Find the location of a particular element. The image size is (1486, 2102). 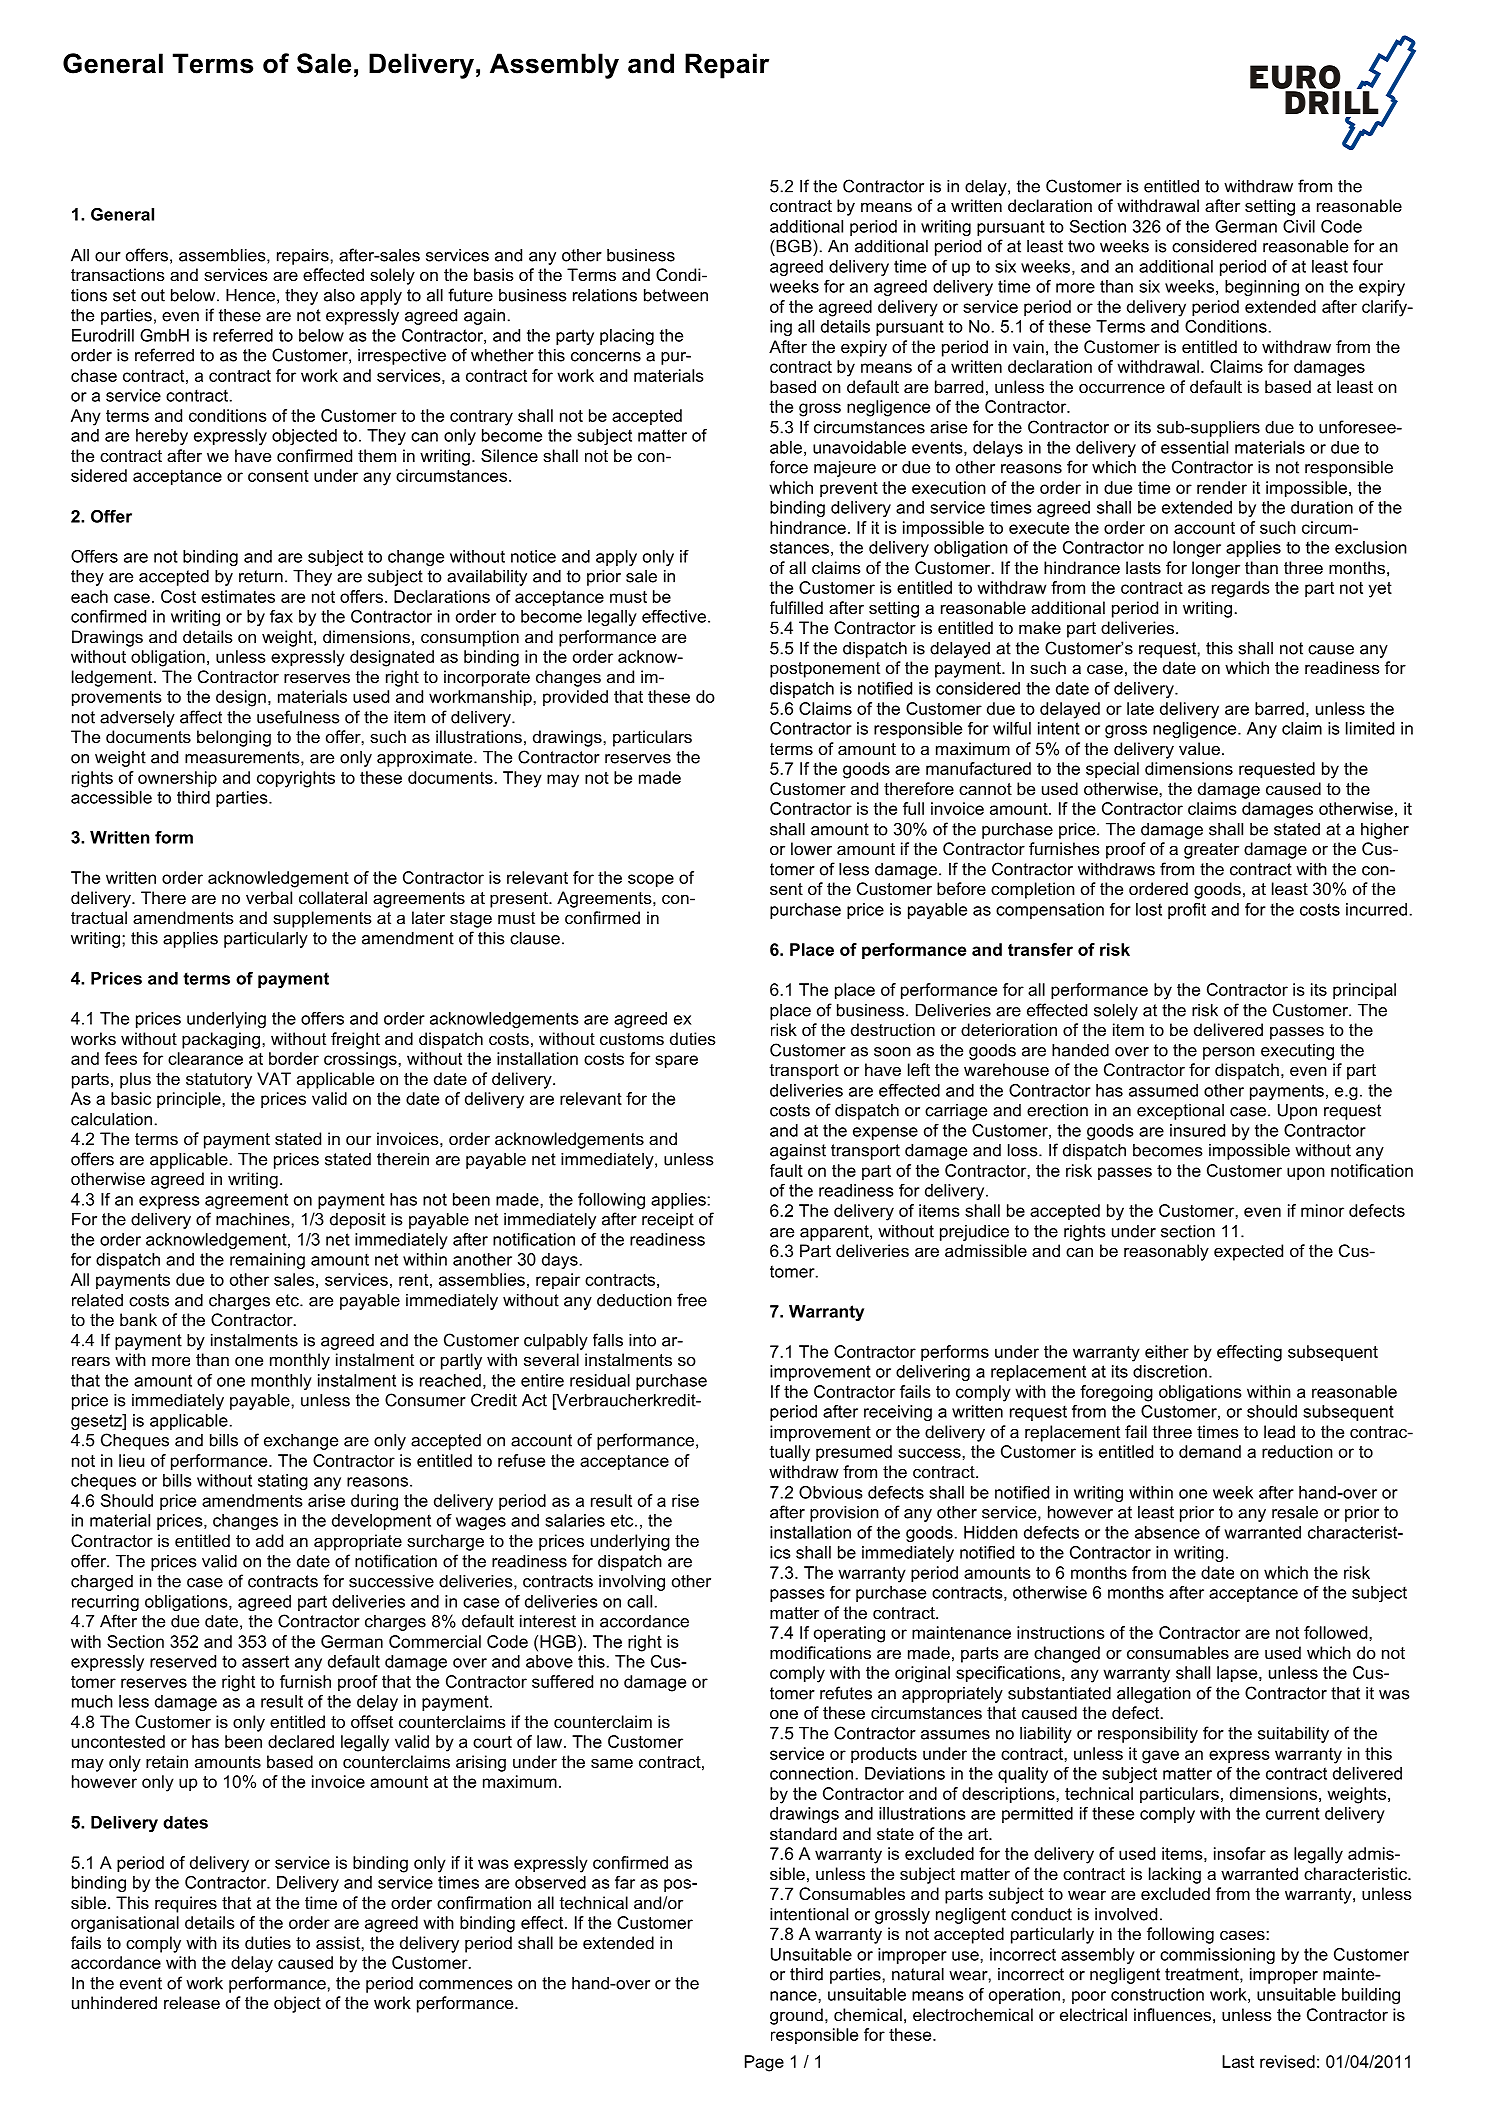

absence is located at coordinates (1167, 1532).
